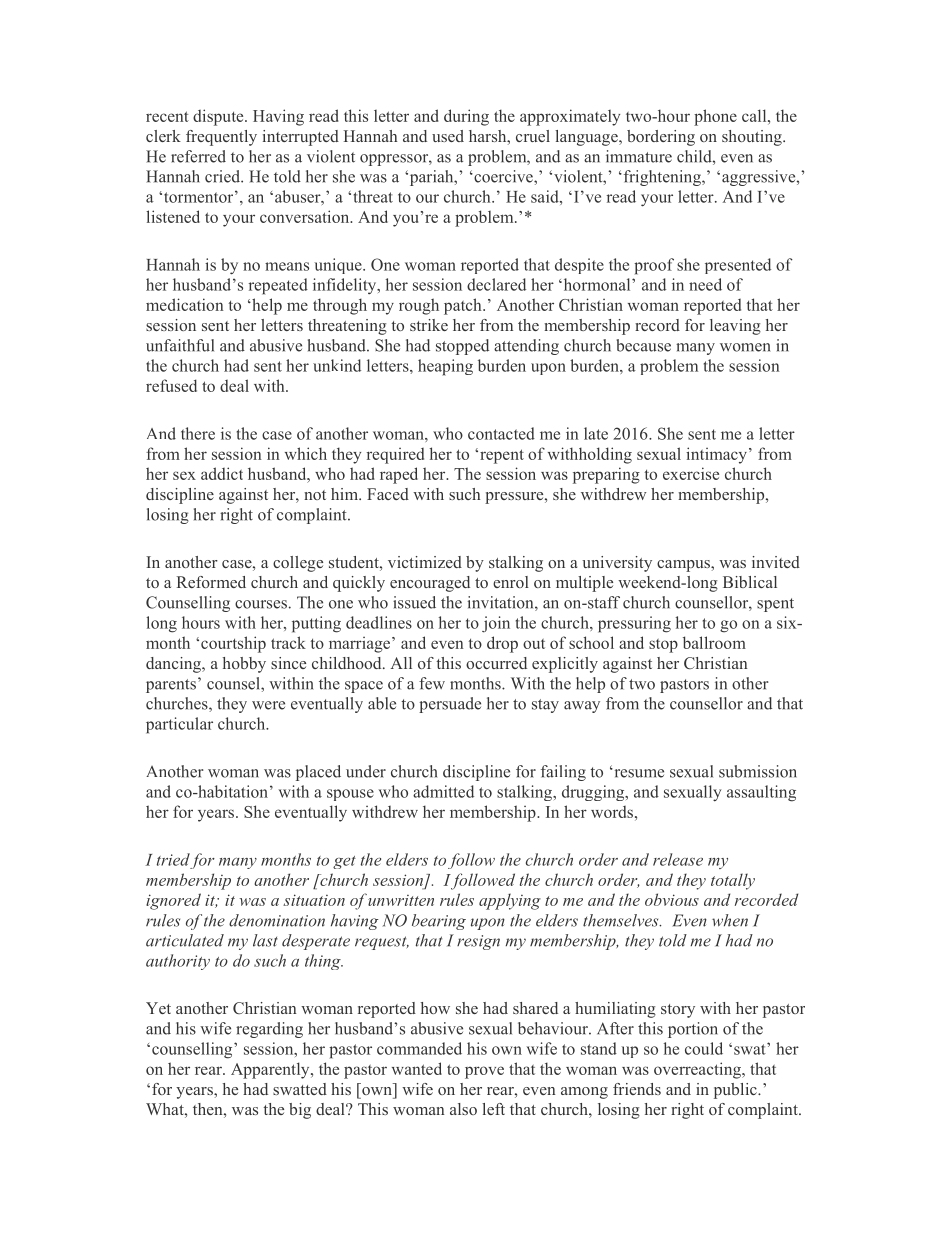  What do you see at coordinates (222, 473) in the image?
I see `addict` at bounding box center [222, 473].
